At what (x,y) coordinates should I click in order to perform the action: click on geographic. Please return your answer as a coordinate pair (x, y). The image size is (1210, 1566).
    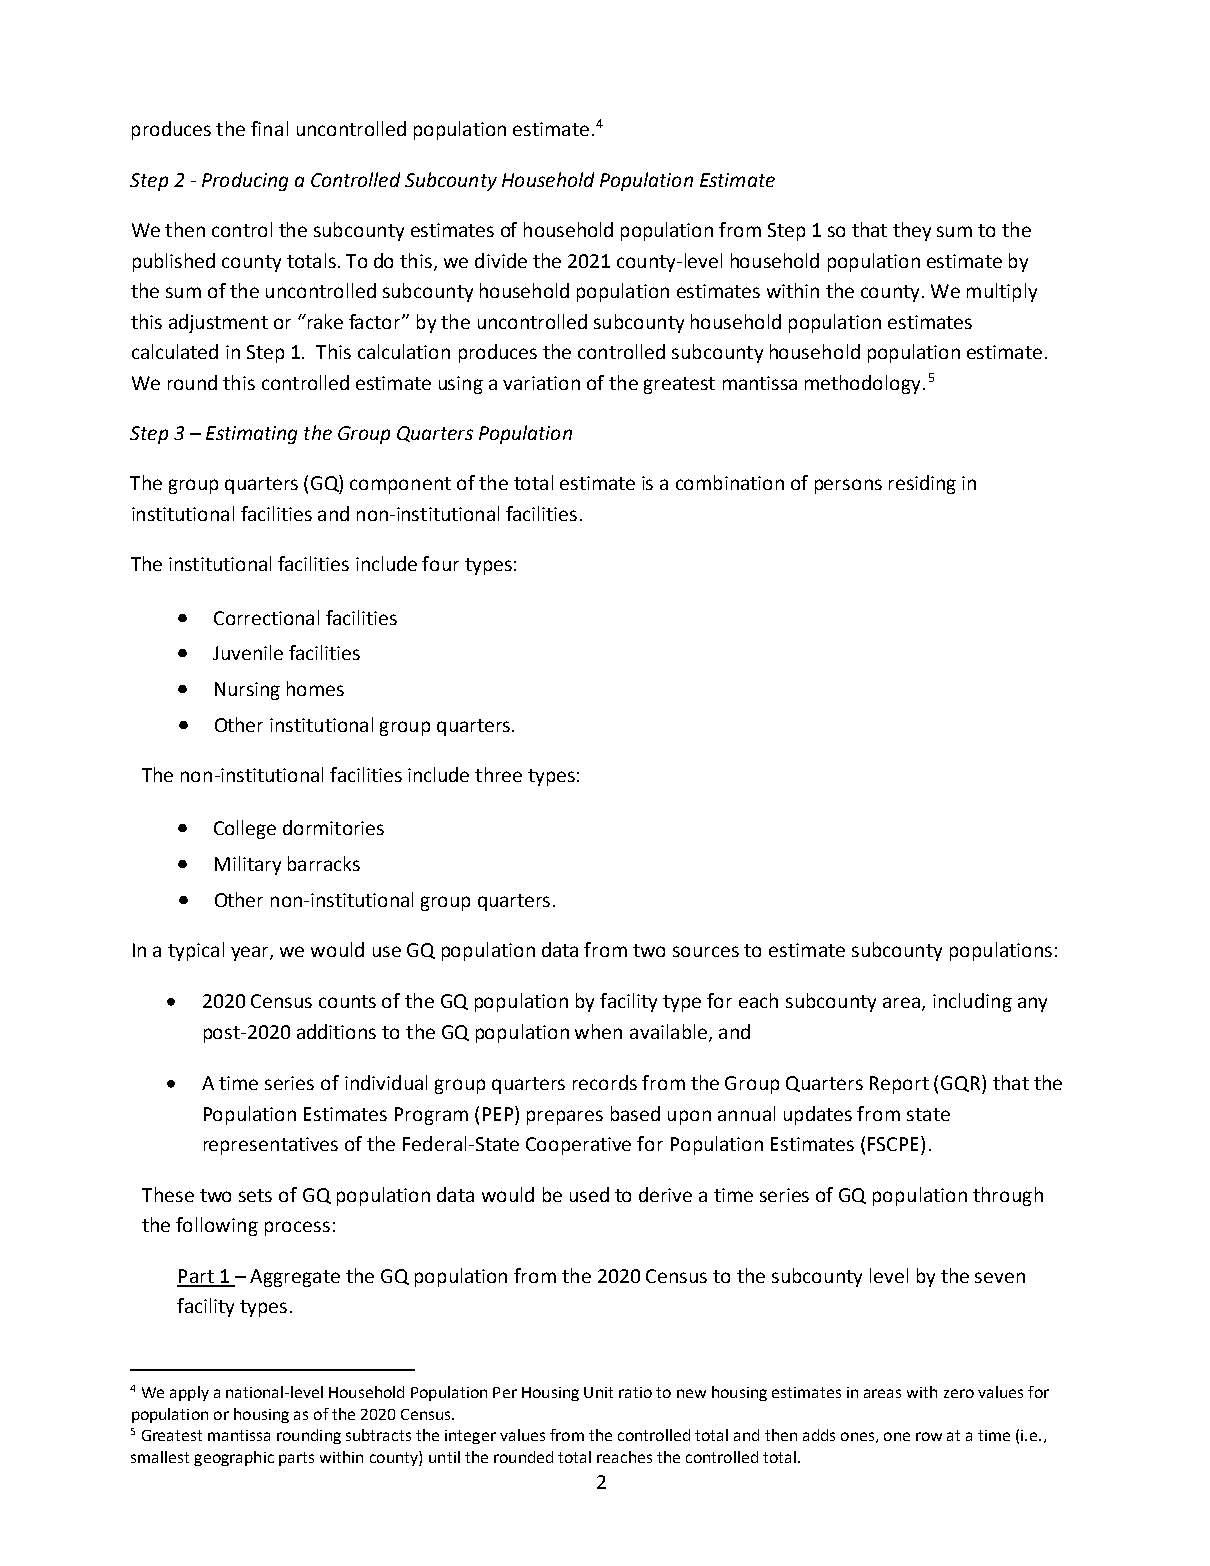
    Looking at the image, I should click on (234, 1458).
